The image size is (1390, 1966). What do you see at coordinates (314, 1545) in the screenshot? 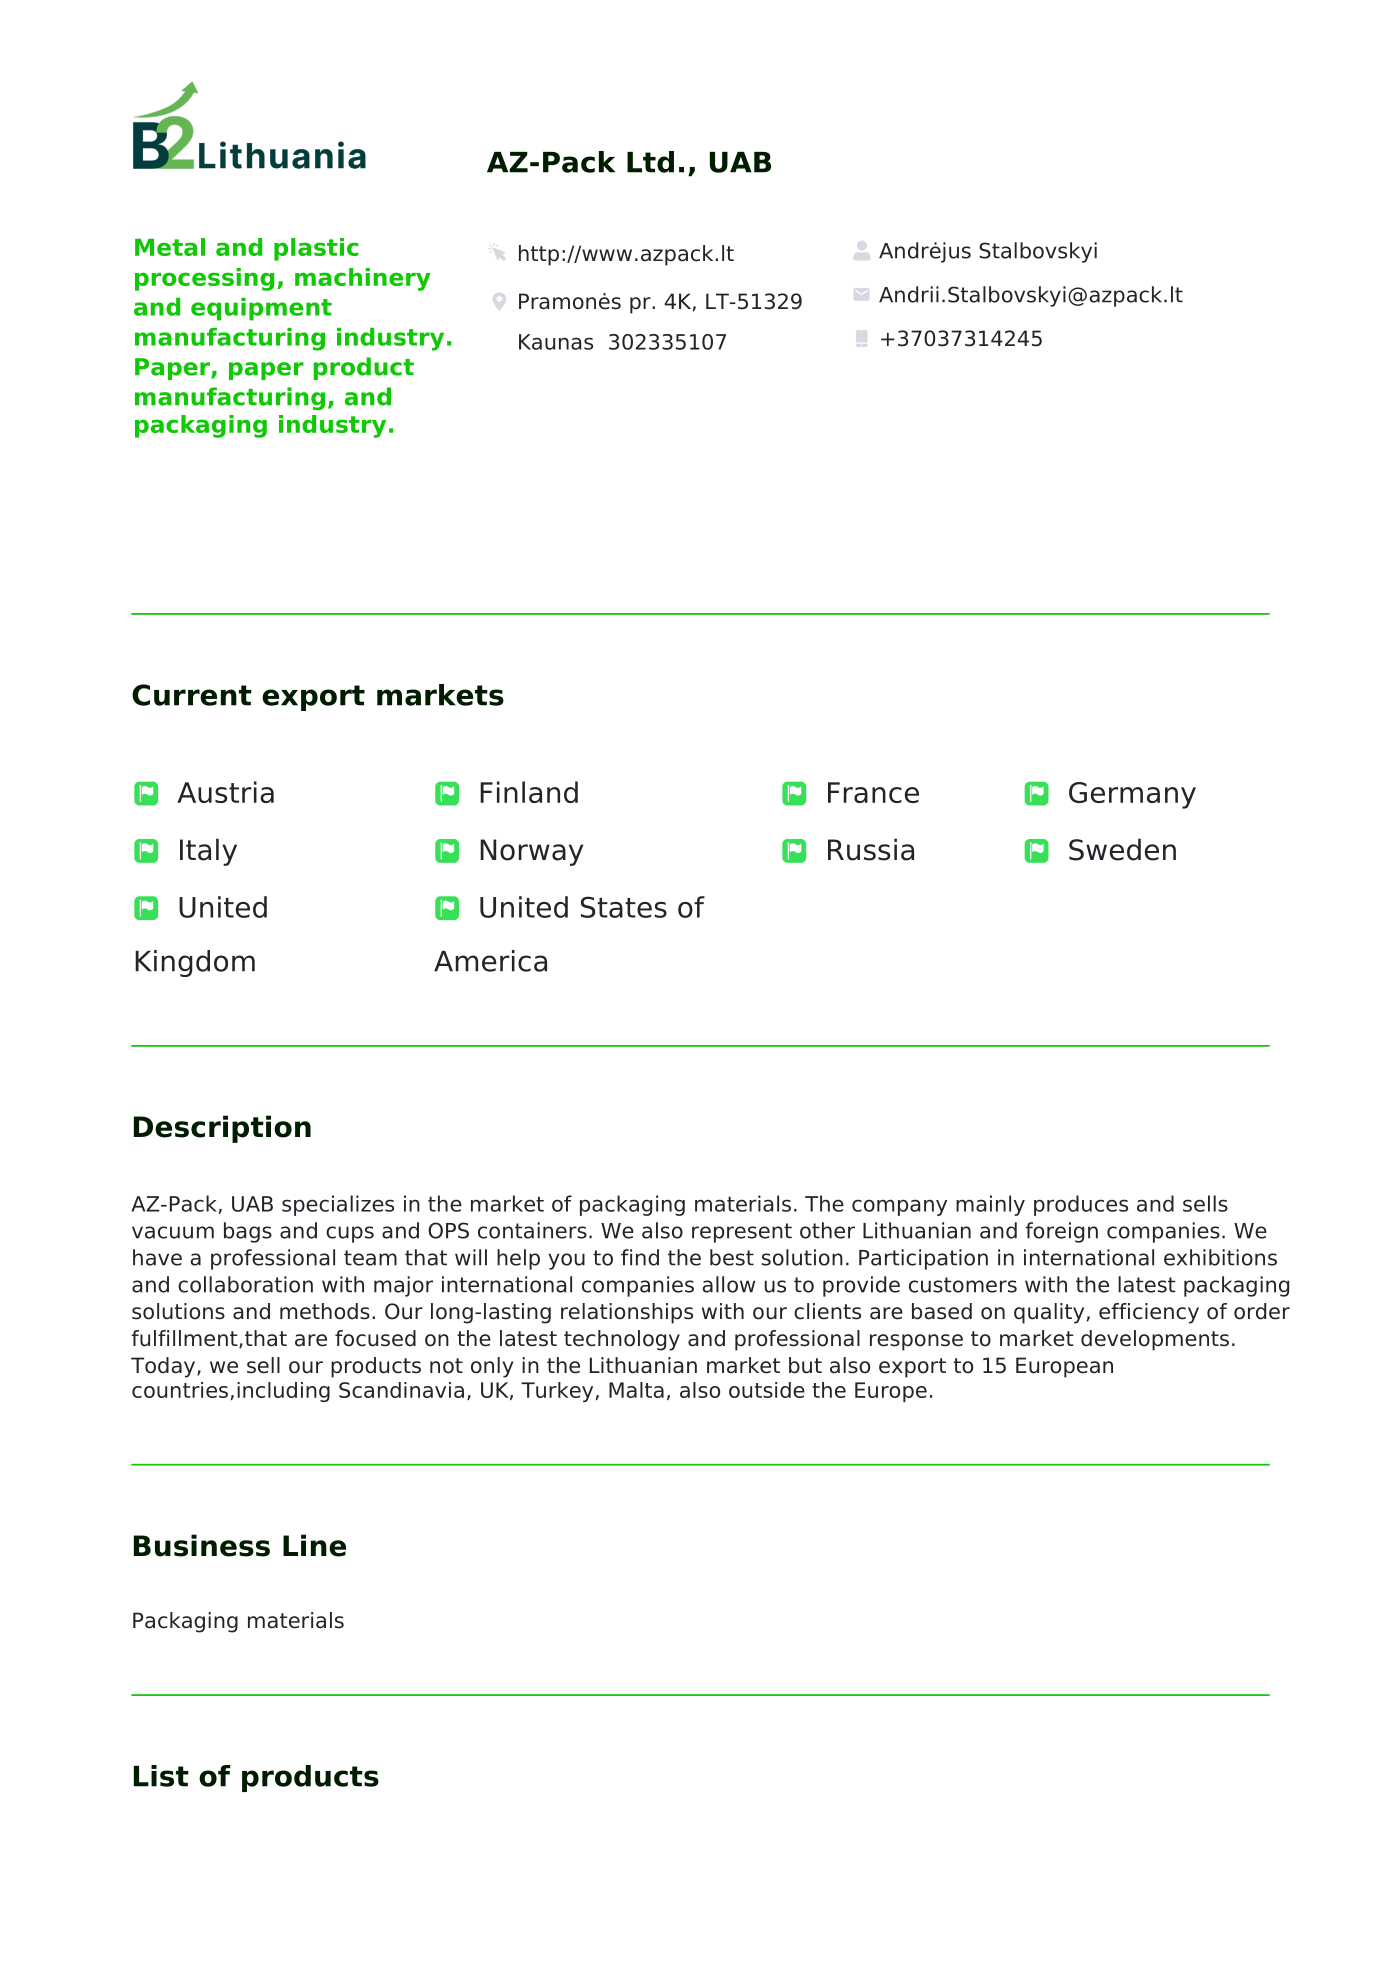
I see `Line` at bounding box center [314, 1545].
